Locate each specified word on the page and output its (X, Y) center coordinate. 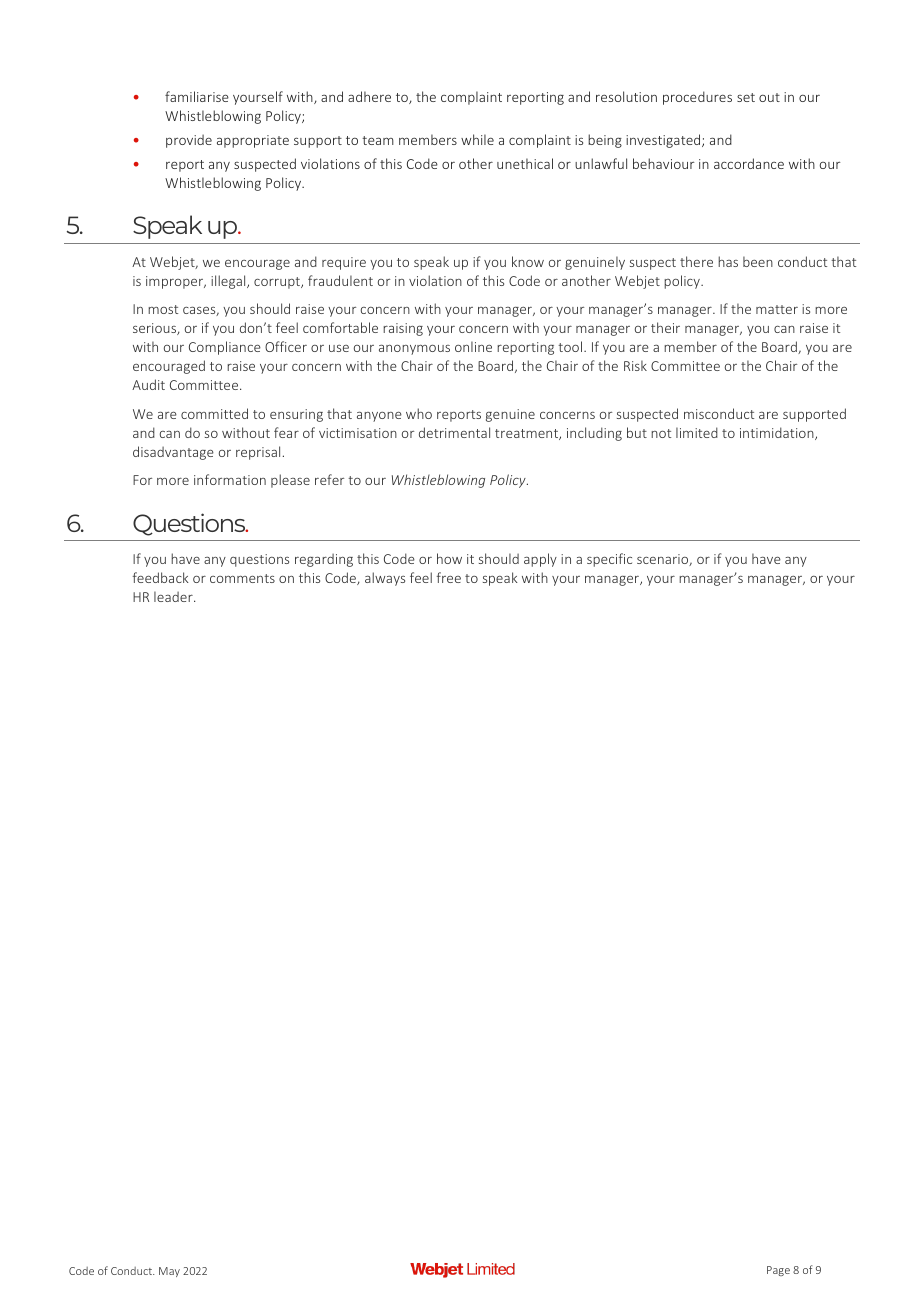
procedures (697, 98)
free (449, 577)
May (169, 1272)
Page (778, 1271)
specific (609, 560)
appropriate (253, 141)
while (477, 139)
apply (540, 560)
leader (174, 596)
